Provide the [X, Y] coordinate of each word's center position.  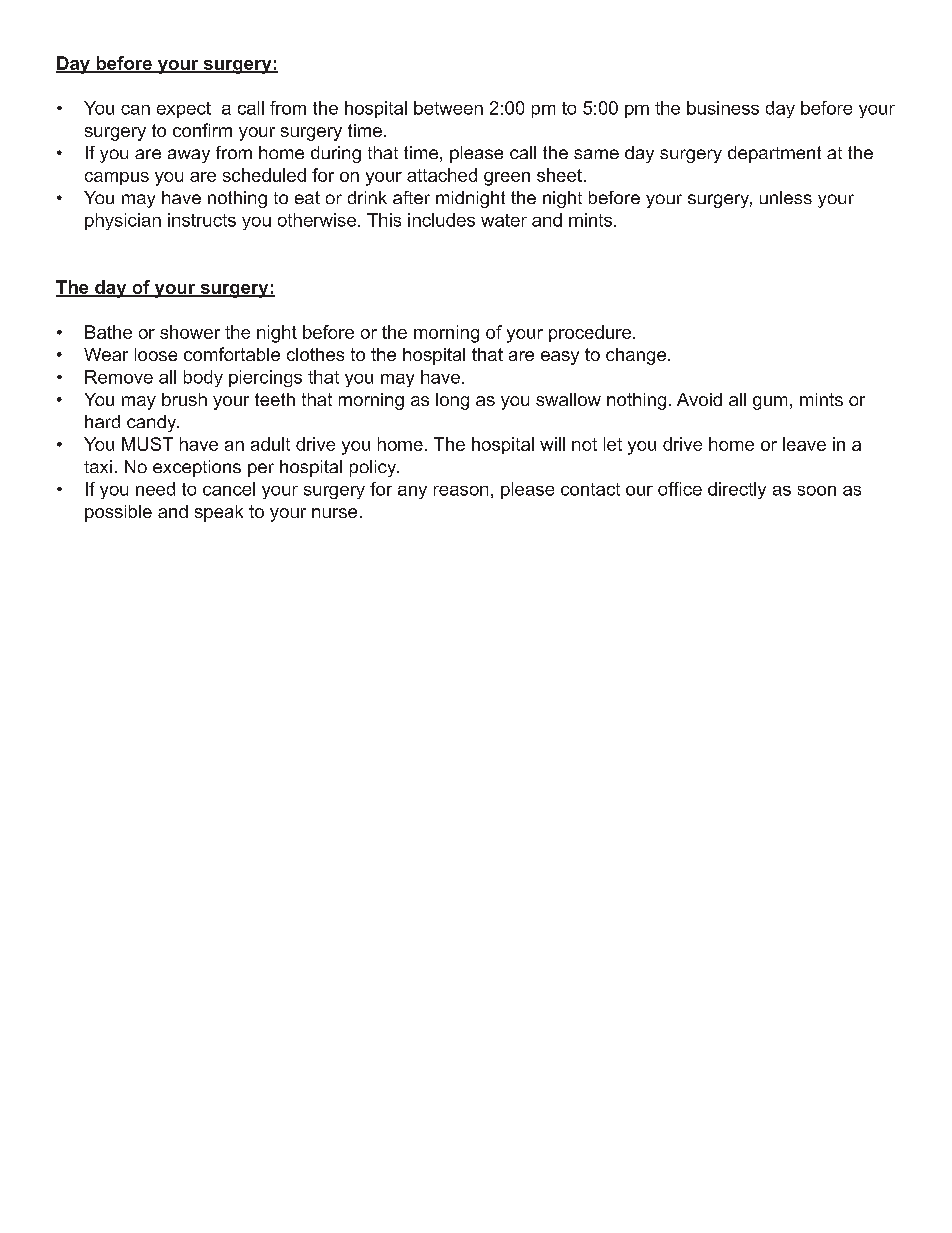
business [723, 108]
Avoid [699, 399]
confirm [202, 130]
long [452, 401]
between [448, 108]
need [155, 489]
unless [786, 197]
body [203, 378]
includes [441, 220]
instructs [202, 220]
